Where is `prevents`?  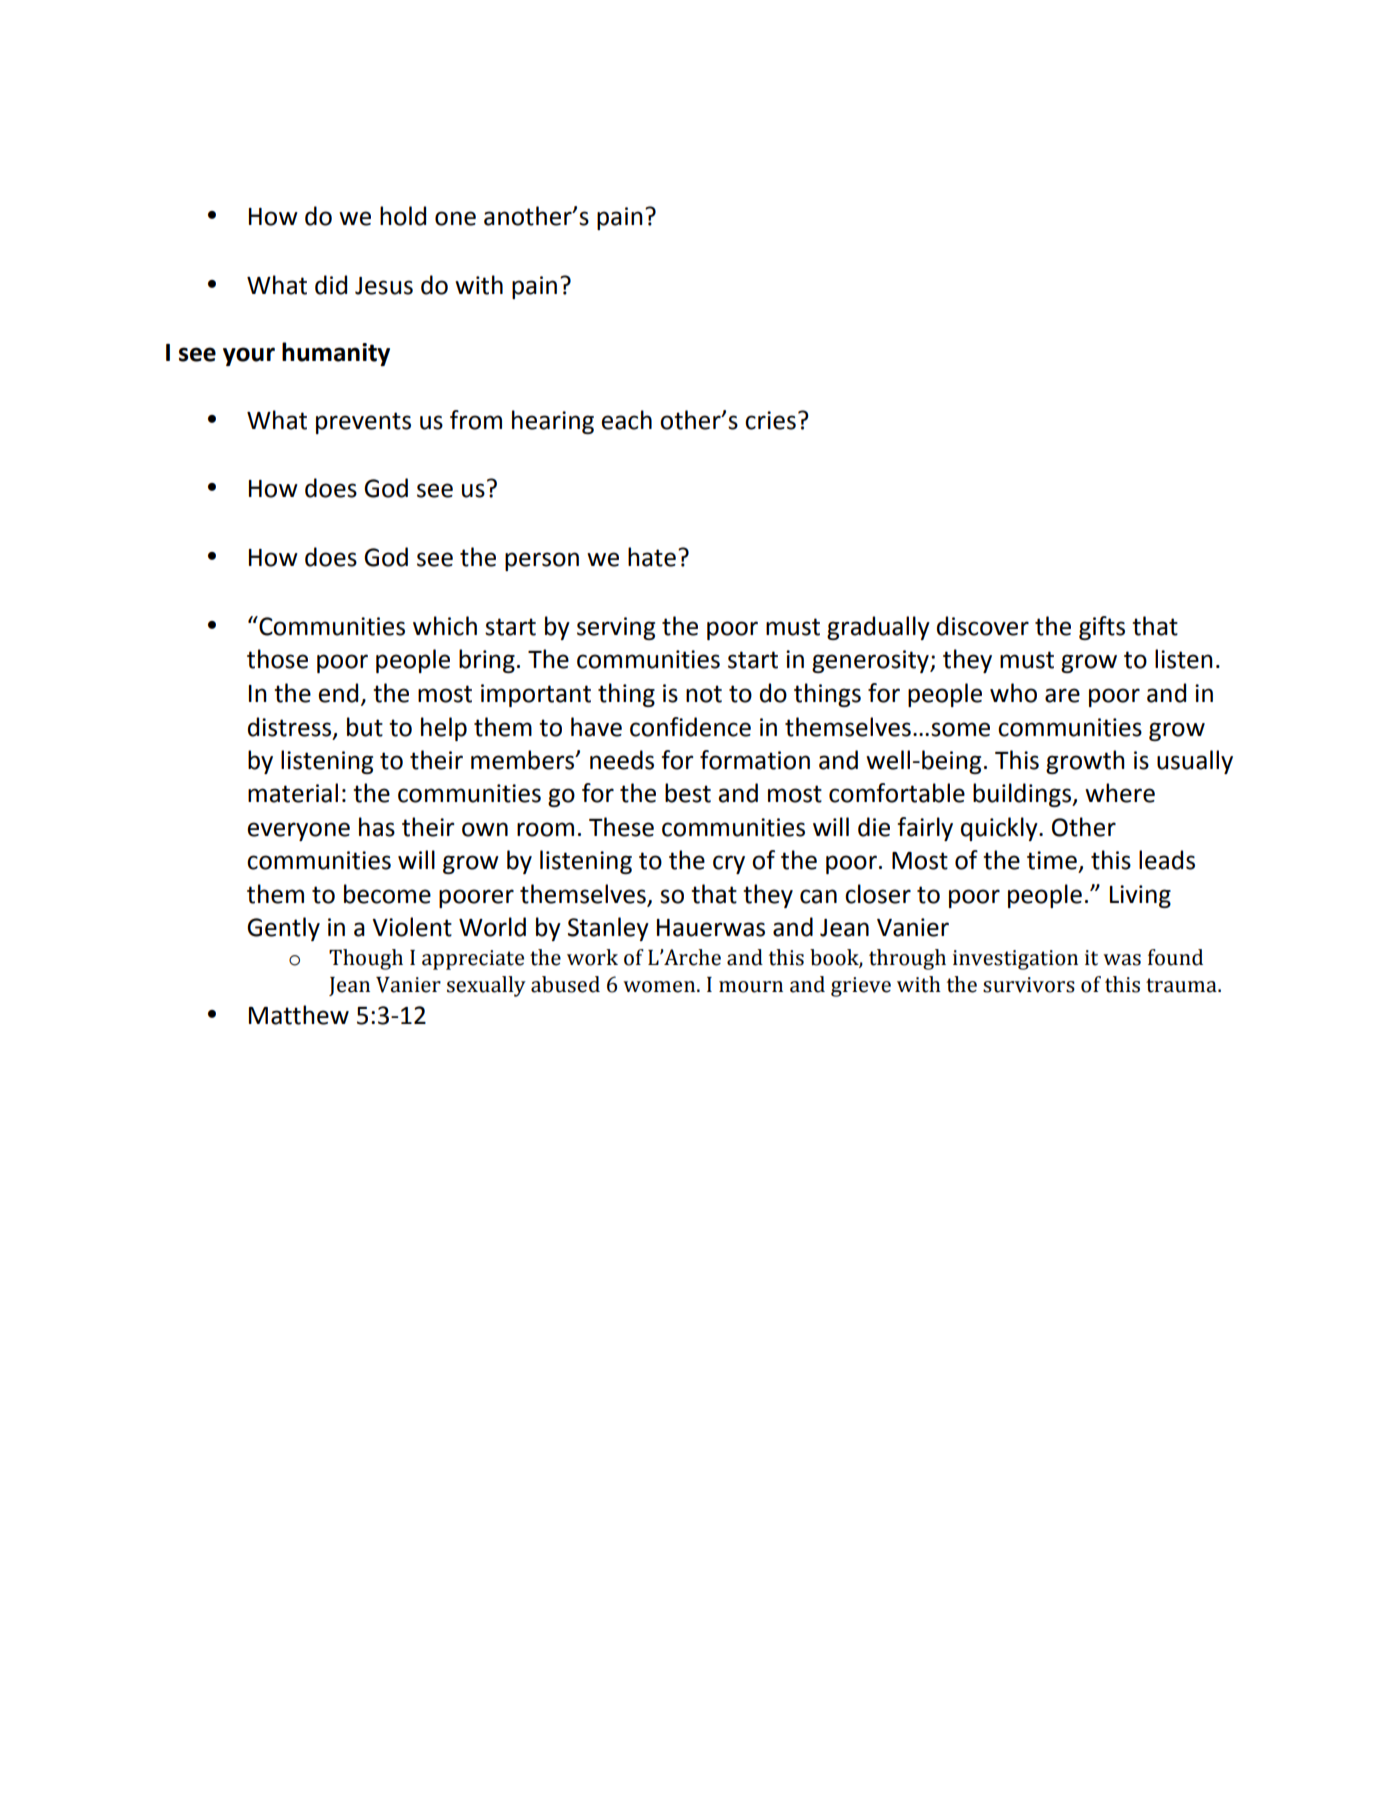
prevents is located at coordinates (363, 423).
